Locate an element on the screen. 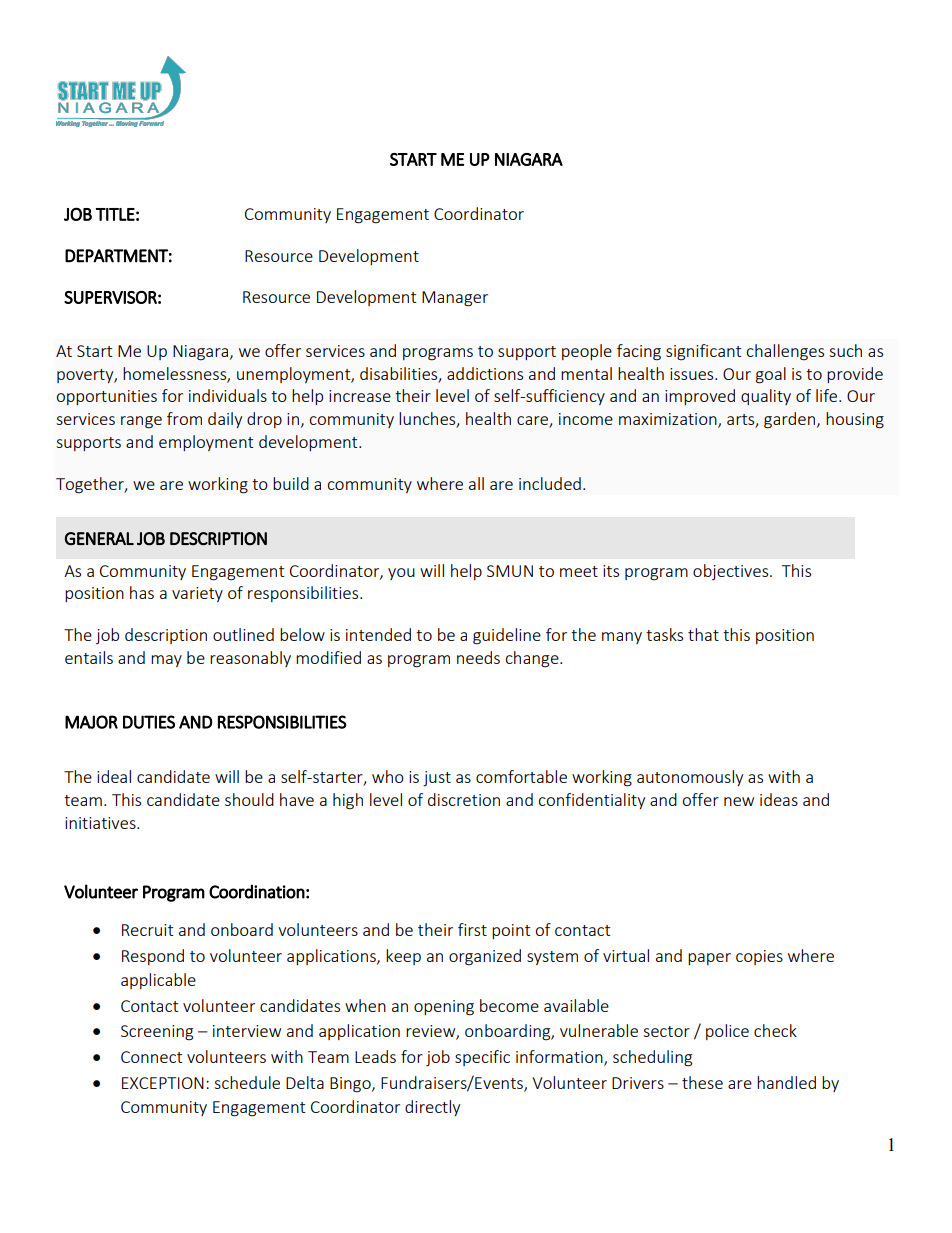  DUTIES is located at coordinates (149, 722).
